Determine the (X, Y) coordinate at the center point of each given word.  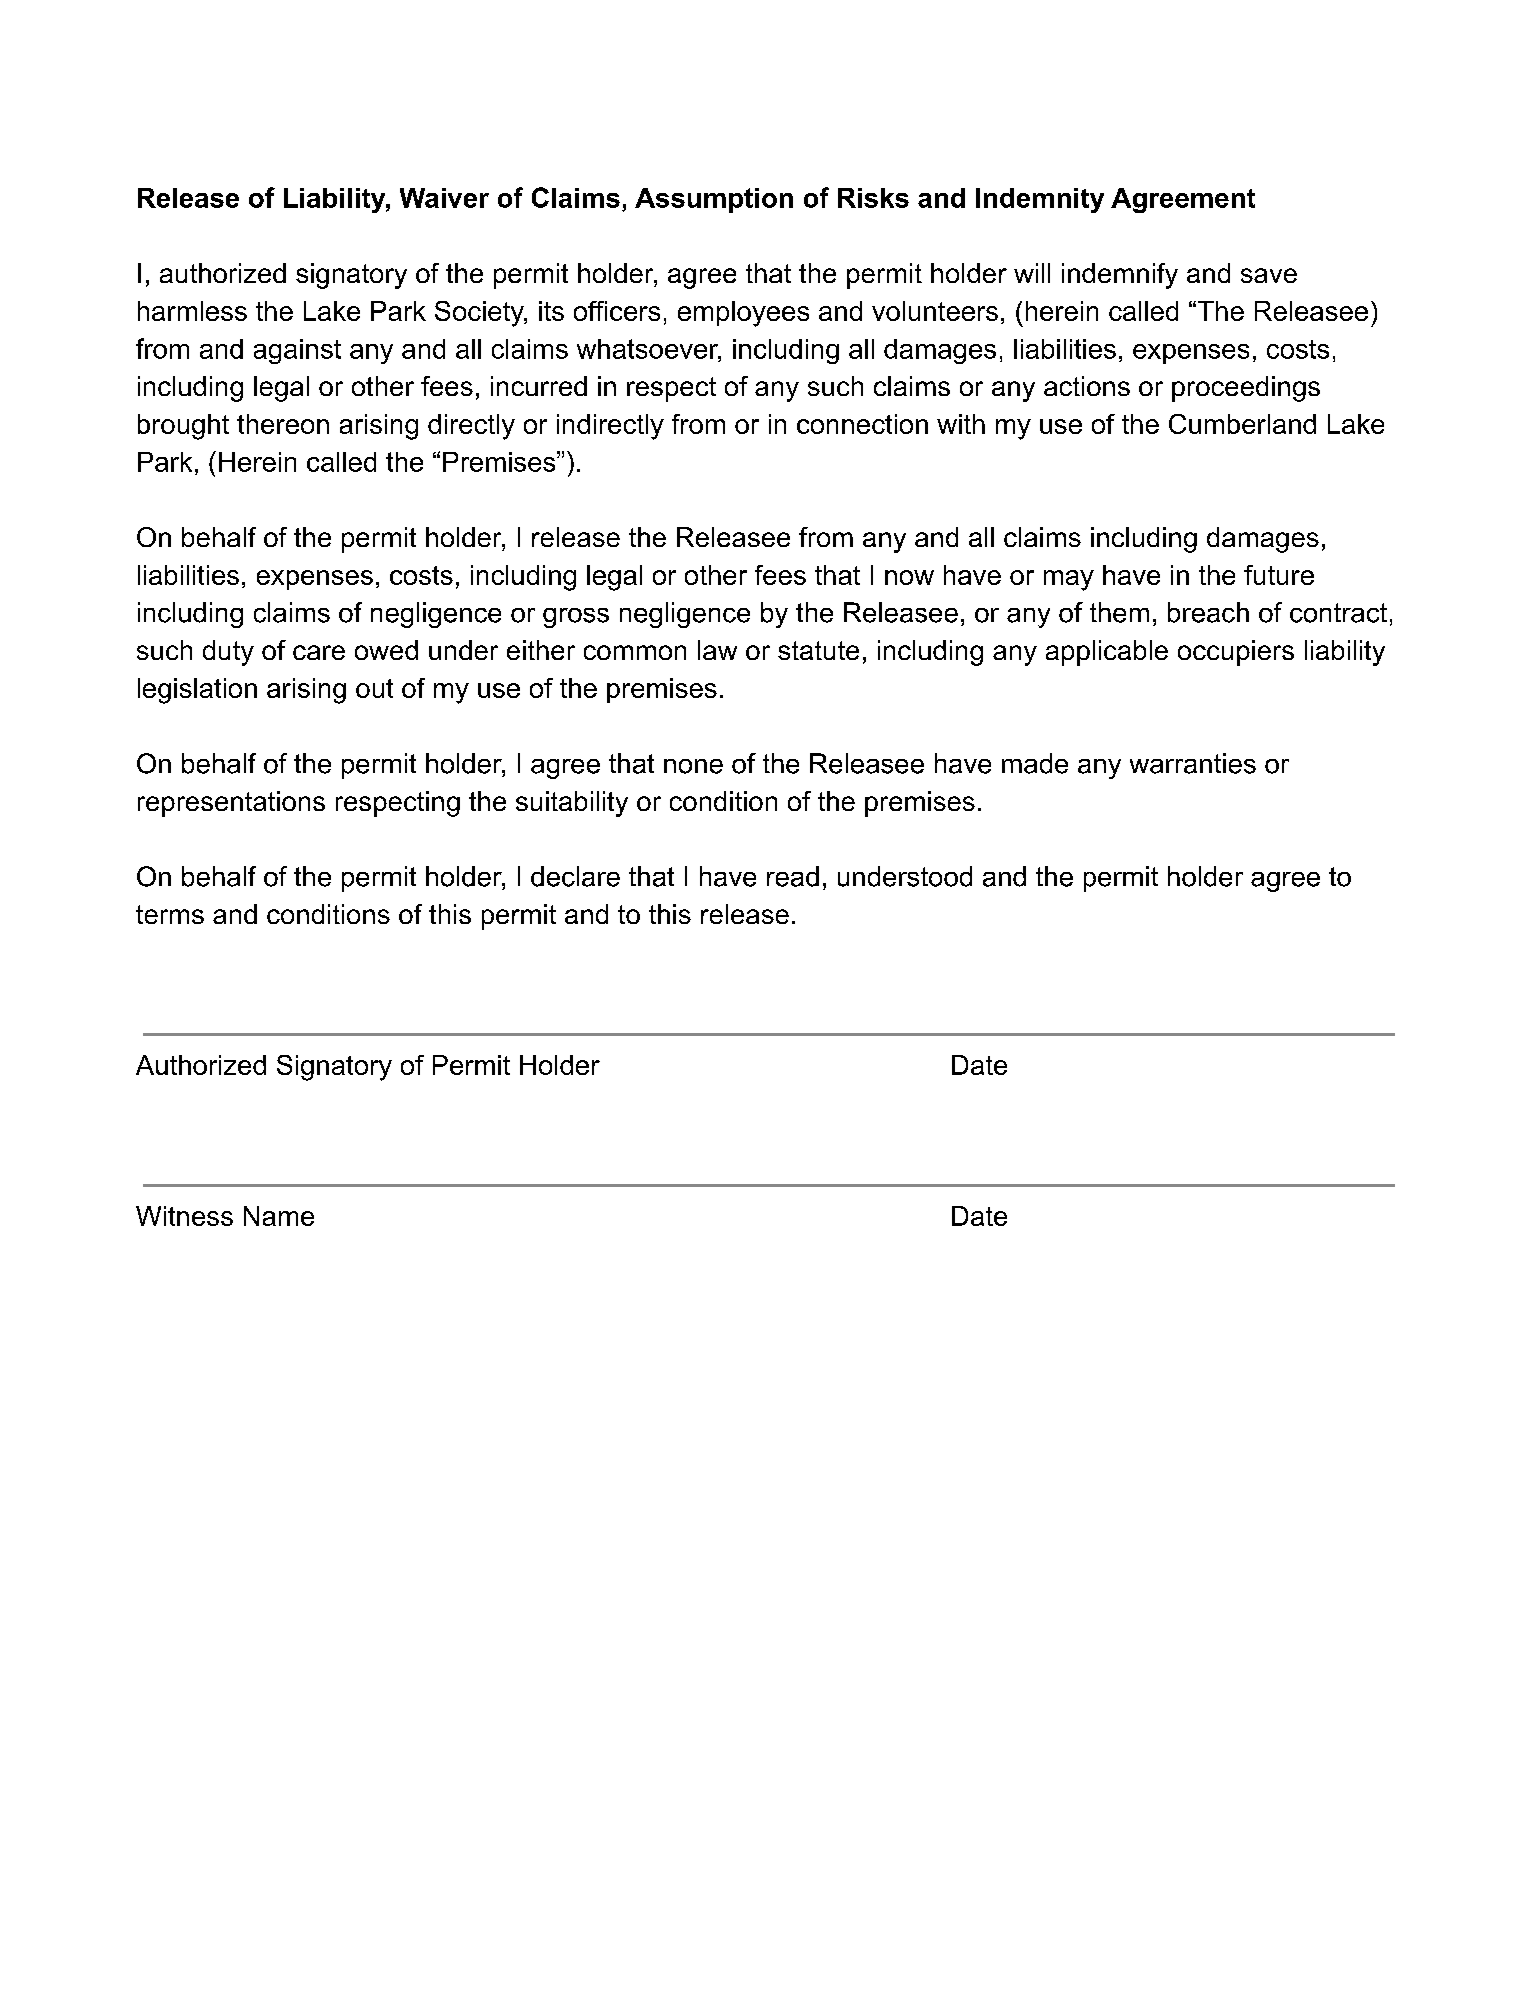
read (793, 876)
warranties (1193, 763)
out (374, 688)
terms (170, 914)
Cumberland (1242, 424)
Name (279, 1216)
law (717, 650)
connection (862, 424)
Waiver (444, 198)
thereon (283, 424)
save (1269, 275)
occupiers (1236, 653)
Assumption (714, 200)
